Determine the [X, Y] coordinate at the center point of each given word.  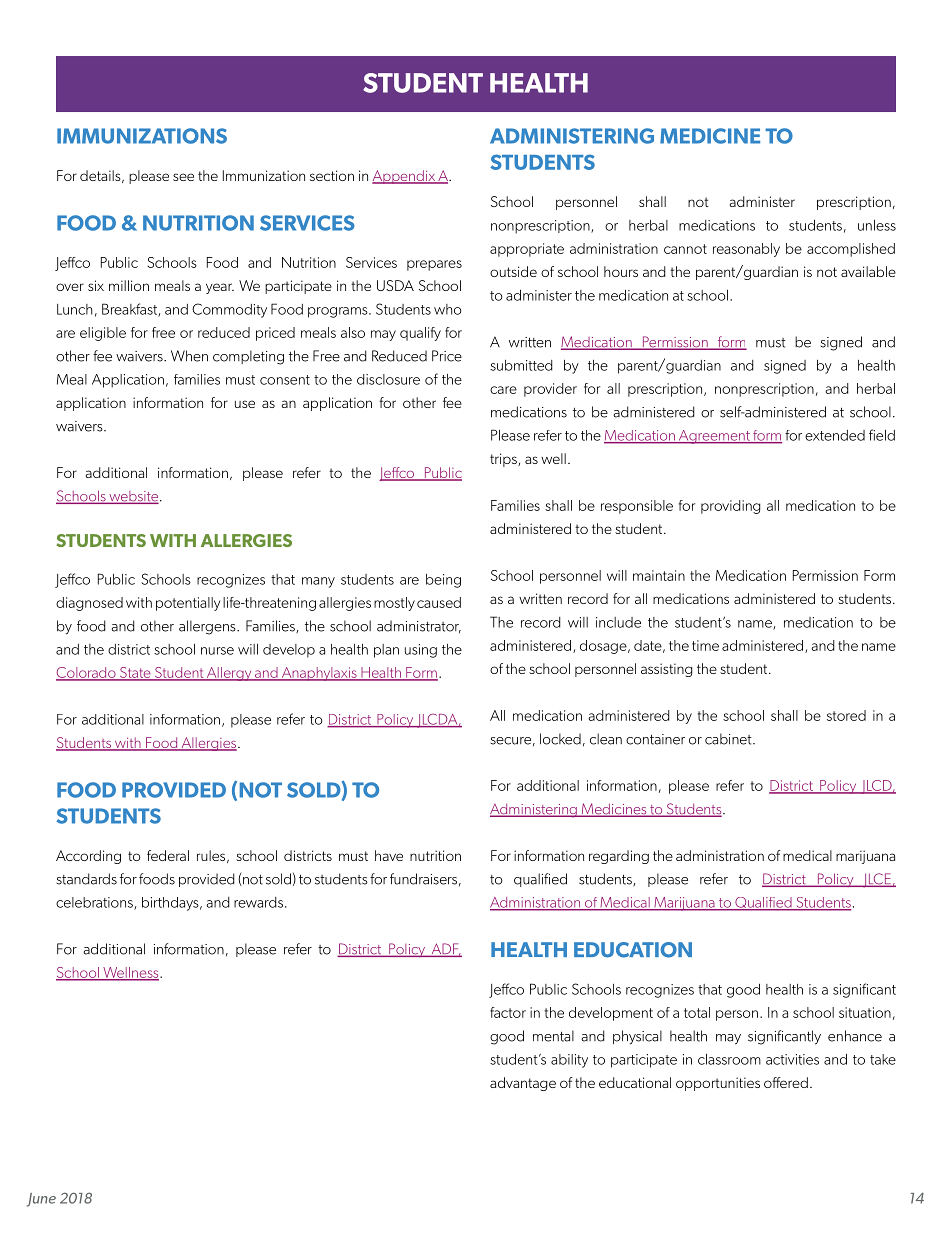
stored [846, 715]
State [135, 673]
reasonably [746, 250]
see [183, 177]
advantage [523, 1084]
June [41, 1200]
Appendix [404, 177]
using [421, 651]
